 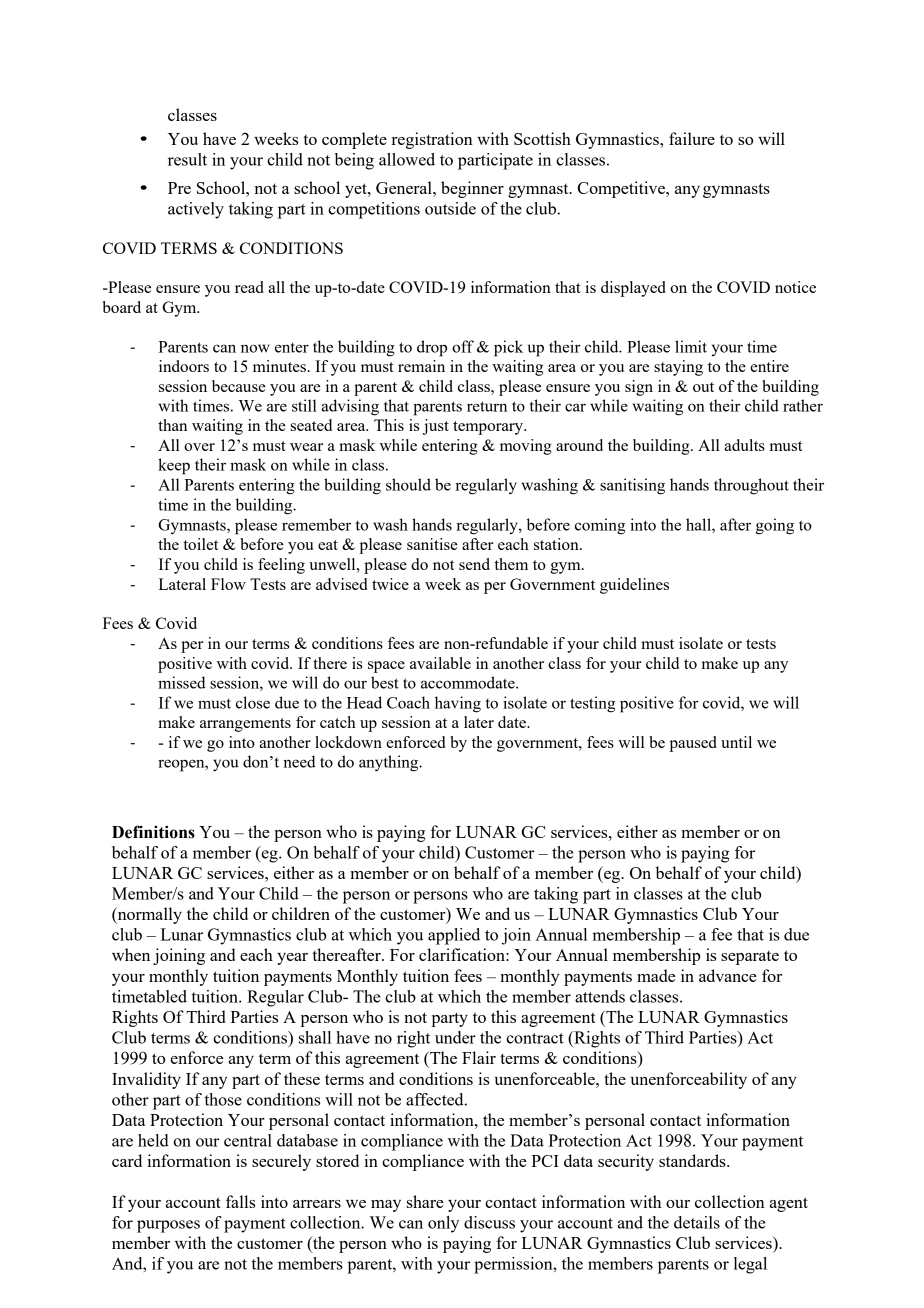 I want to click on missed, so click(x=182, y=682).
